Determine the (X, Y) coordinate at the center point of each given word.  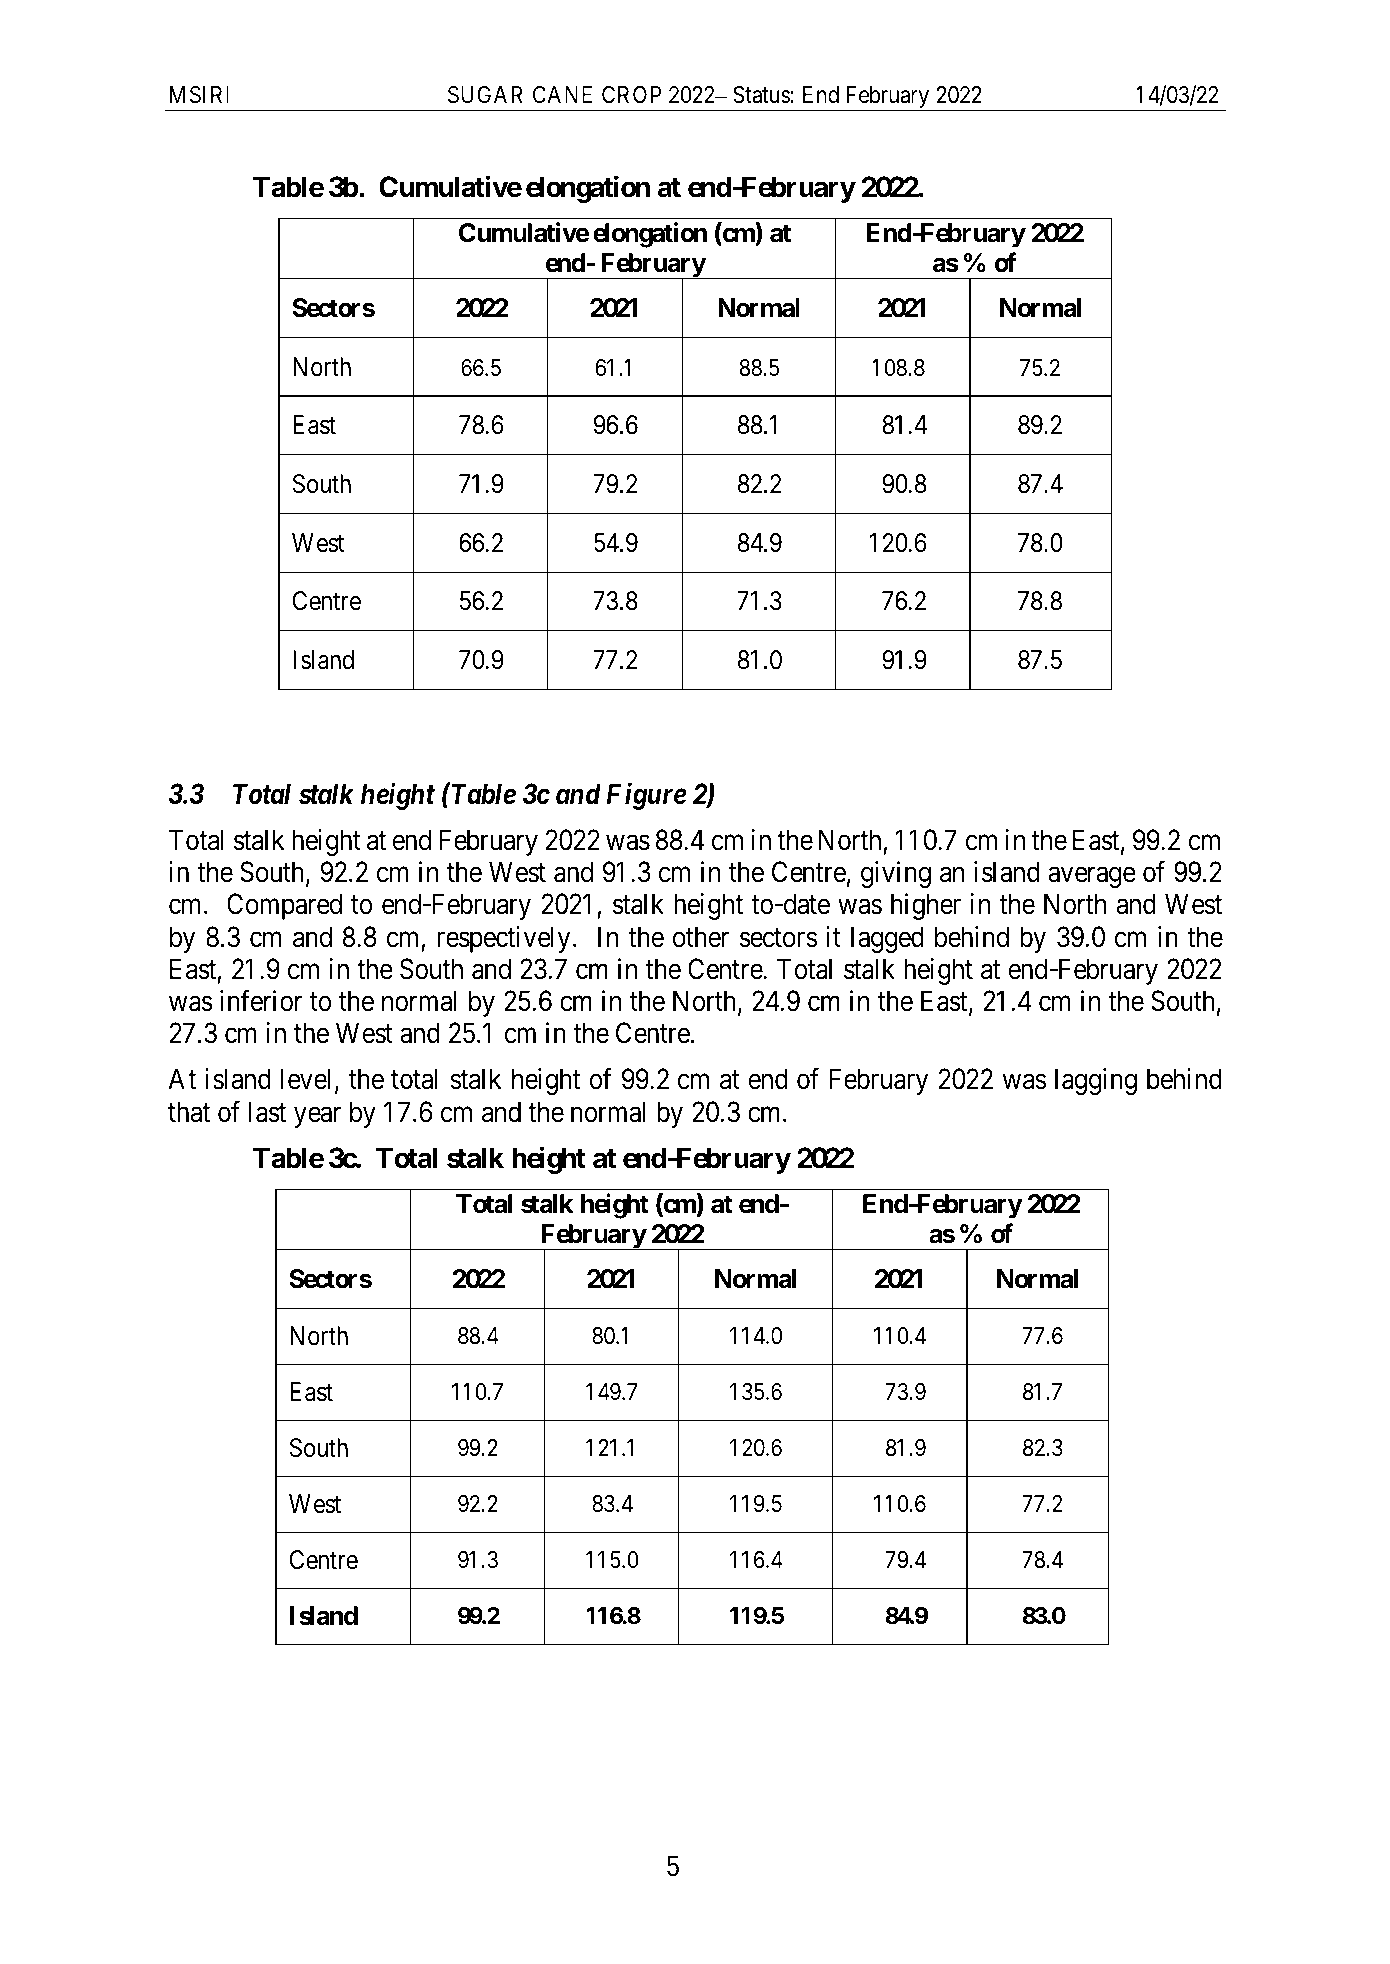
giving (896, 874)
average (1092, 877)
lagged (887, 939)
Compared (284, 906)
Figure (647, 796)
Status (761, 95)
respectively (503, 939)
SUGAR (485, 95)
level (305, 1079)
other (701, 937)
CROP (631, 94)
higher (926, 906)
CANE (562, 94)
